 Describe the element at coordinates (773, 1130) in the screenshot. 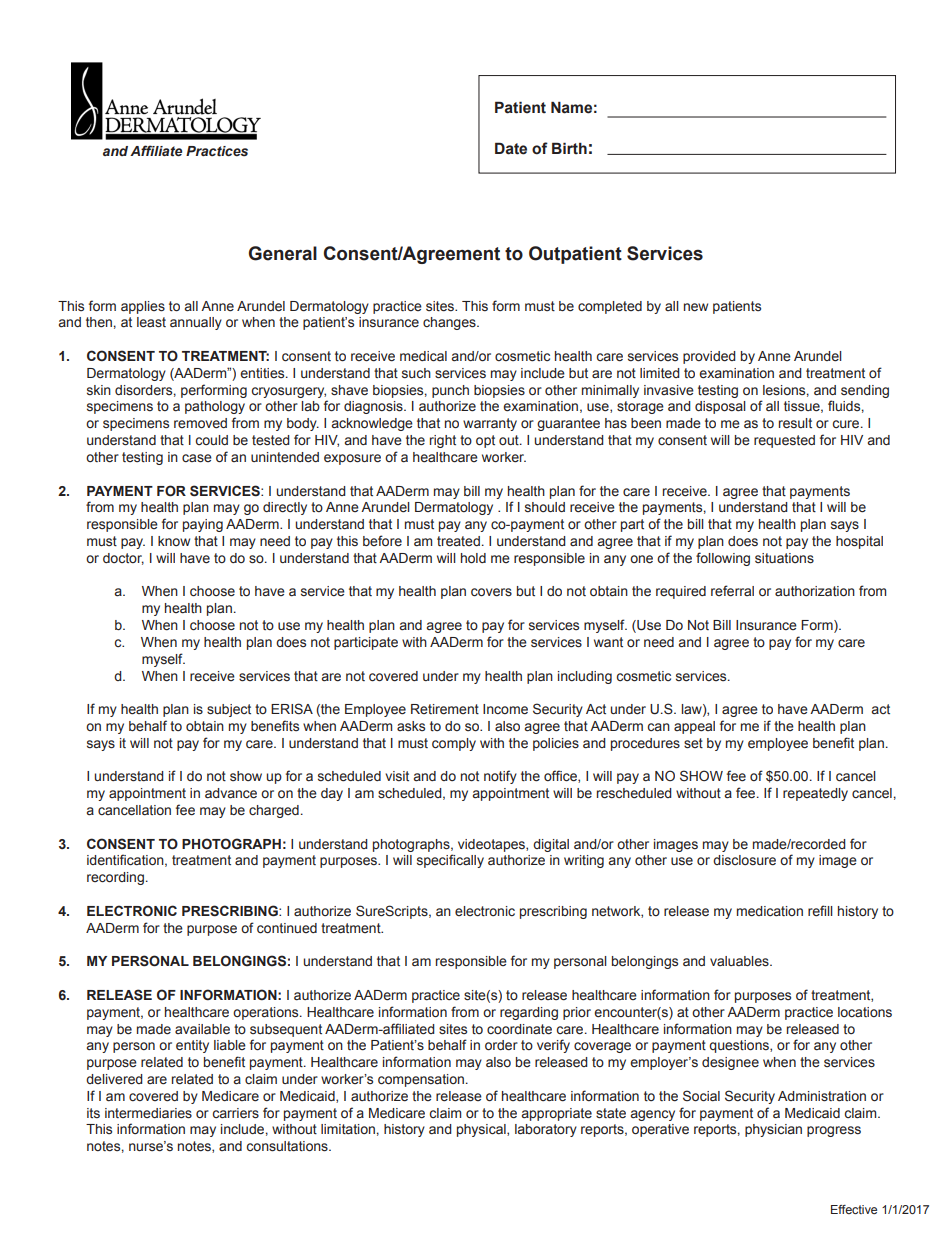

I see `physician` at that location.
